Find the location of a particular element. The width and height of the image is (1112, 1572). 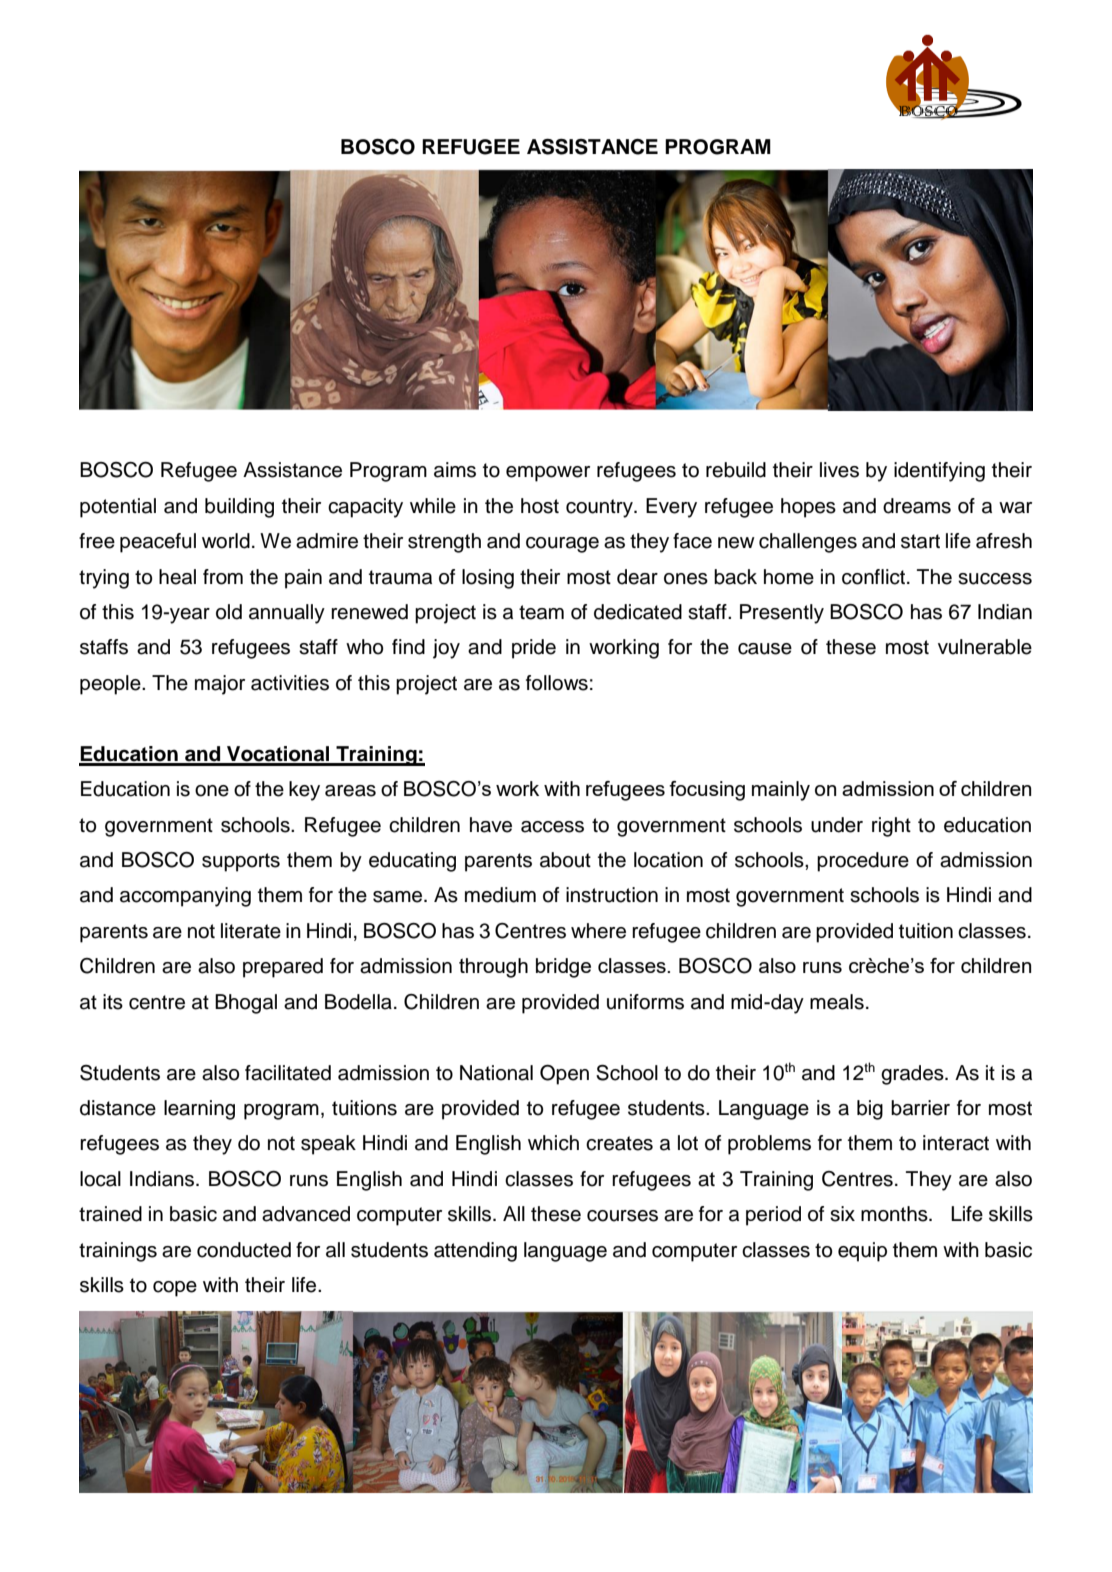

building is located at coordinates (239, 508).
